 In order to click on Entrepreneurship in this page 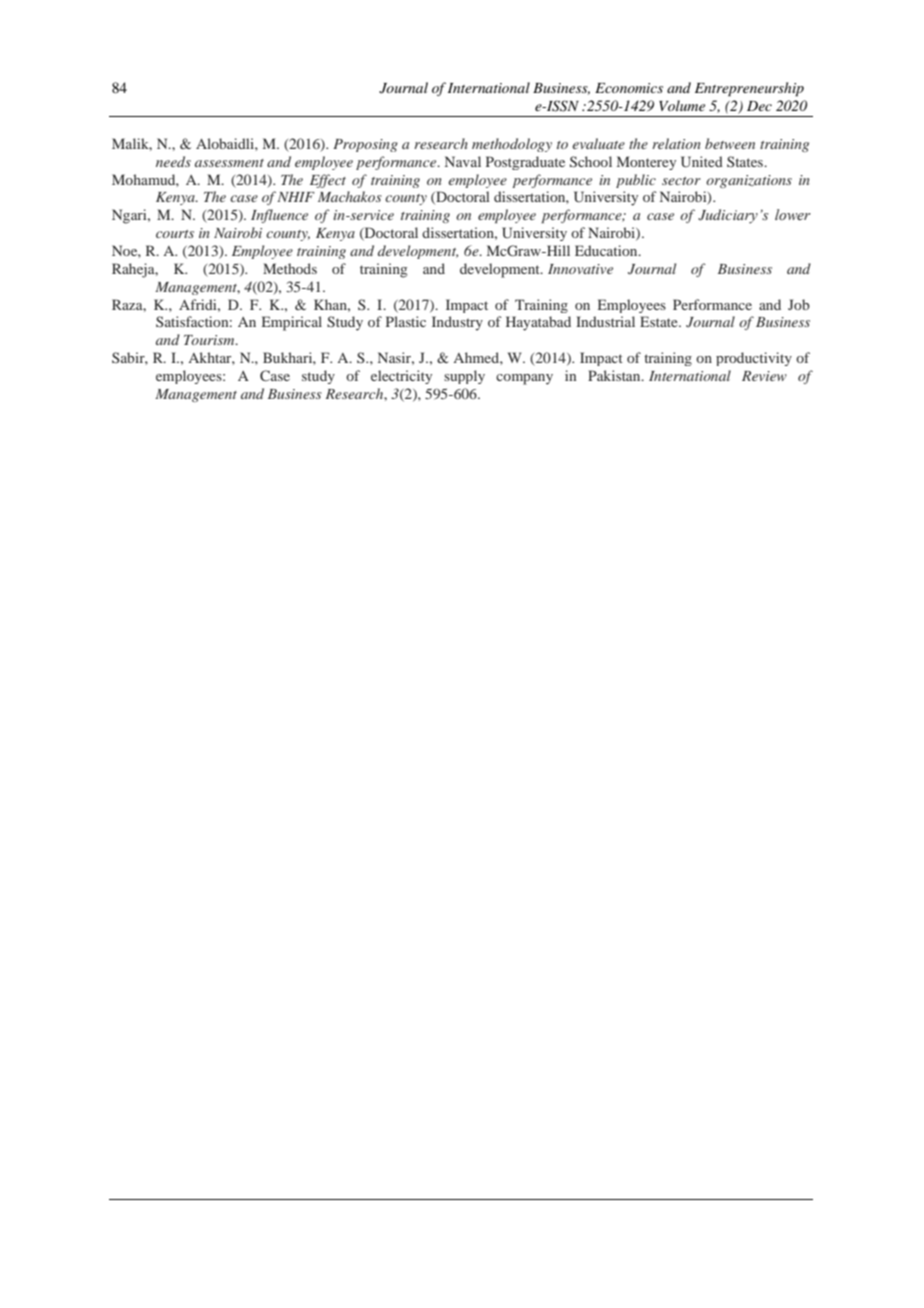, I will do `click(749, 89)`.
